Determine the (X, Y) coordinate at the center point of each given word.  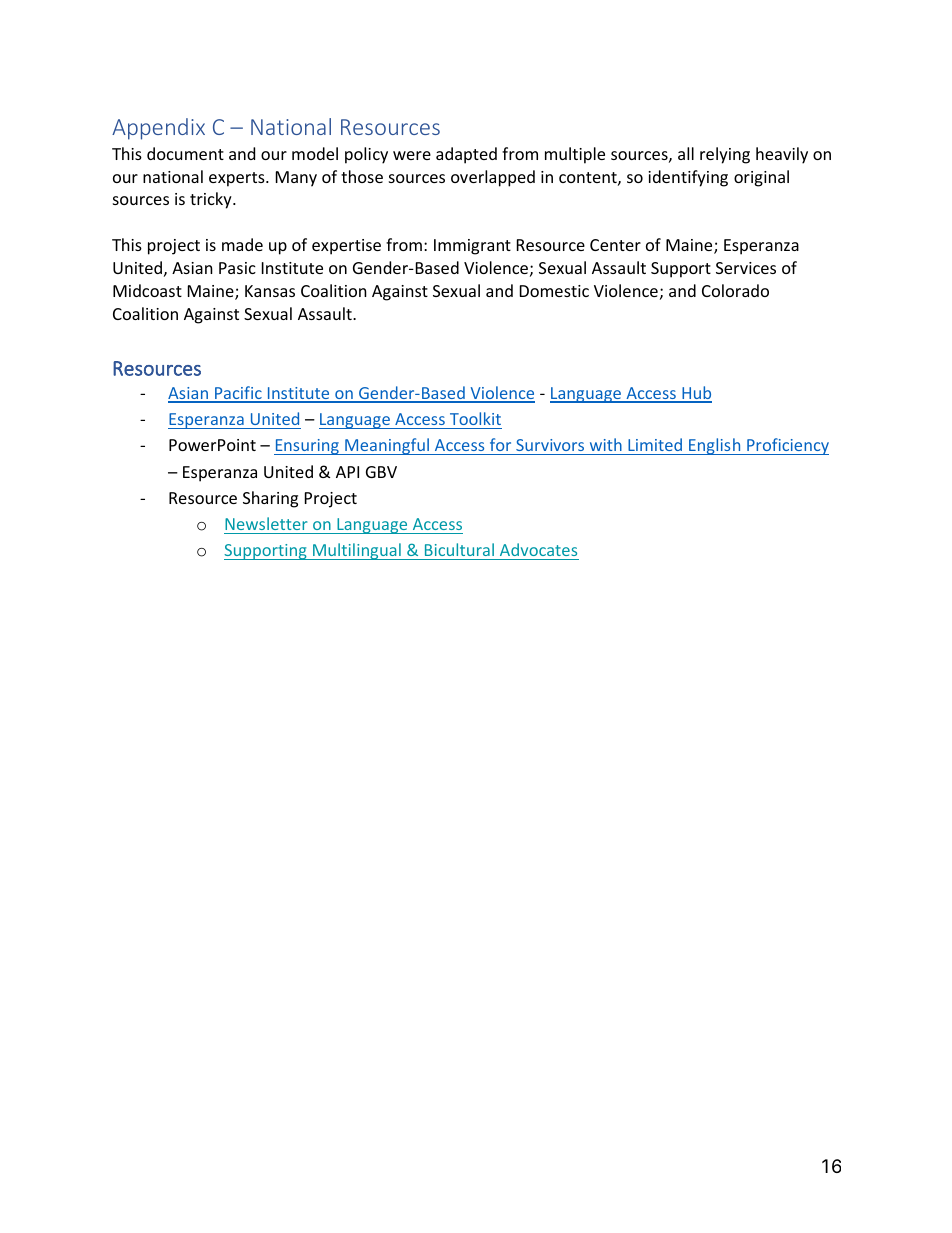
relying (725, 155)
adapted (466, 155)
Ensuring (307, 447)
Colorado (735, 290)
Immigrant (472, 247)
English (715, 446)
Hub (696, 394)
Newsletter (266, 523)
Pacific (238, 394)
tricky (212, 200)
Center (615, 245)
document (185, 153)
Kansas (270, 291)
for (500, 444)
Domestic (554, 291)
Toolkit (475, 418)
